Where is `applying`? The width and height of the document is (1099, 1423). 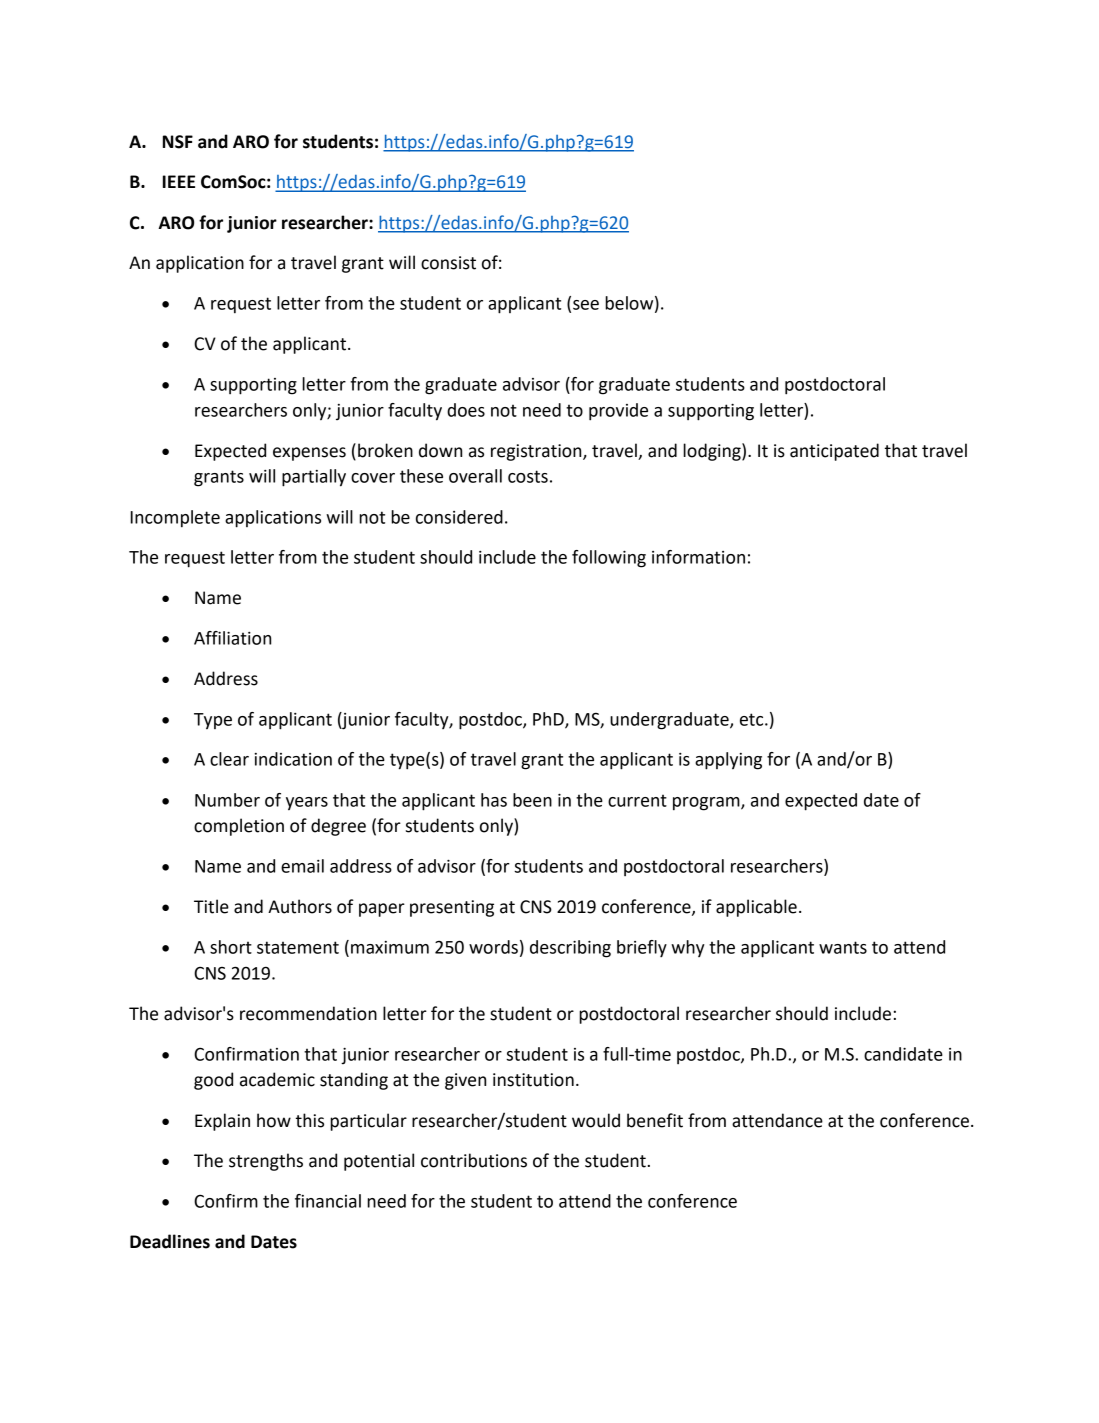
applying is located at coordinates (728, 761).
